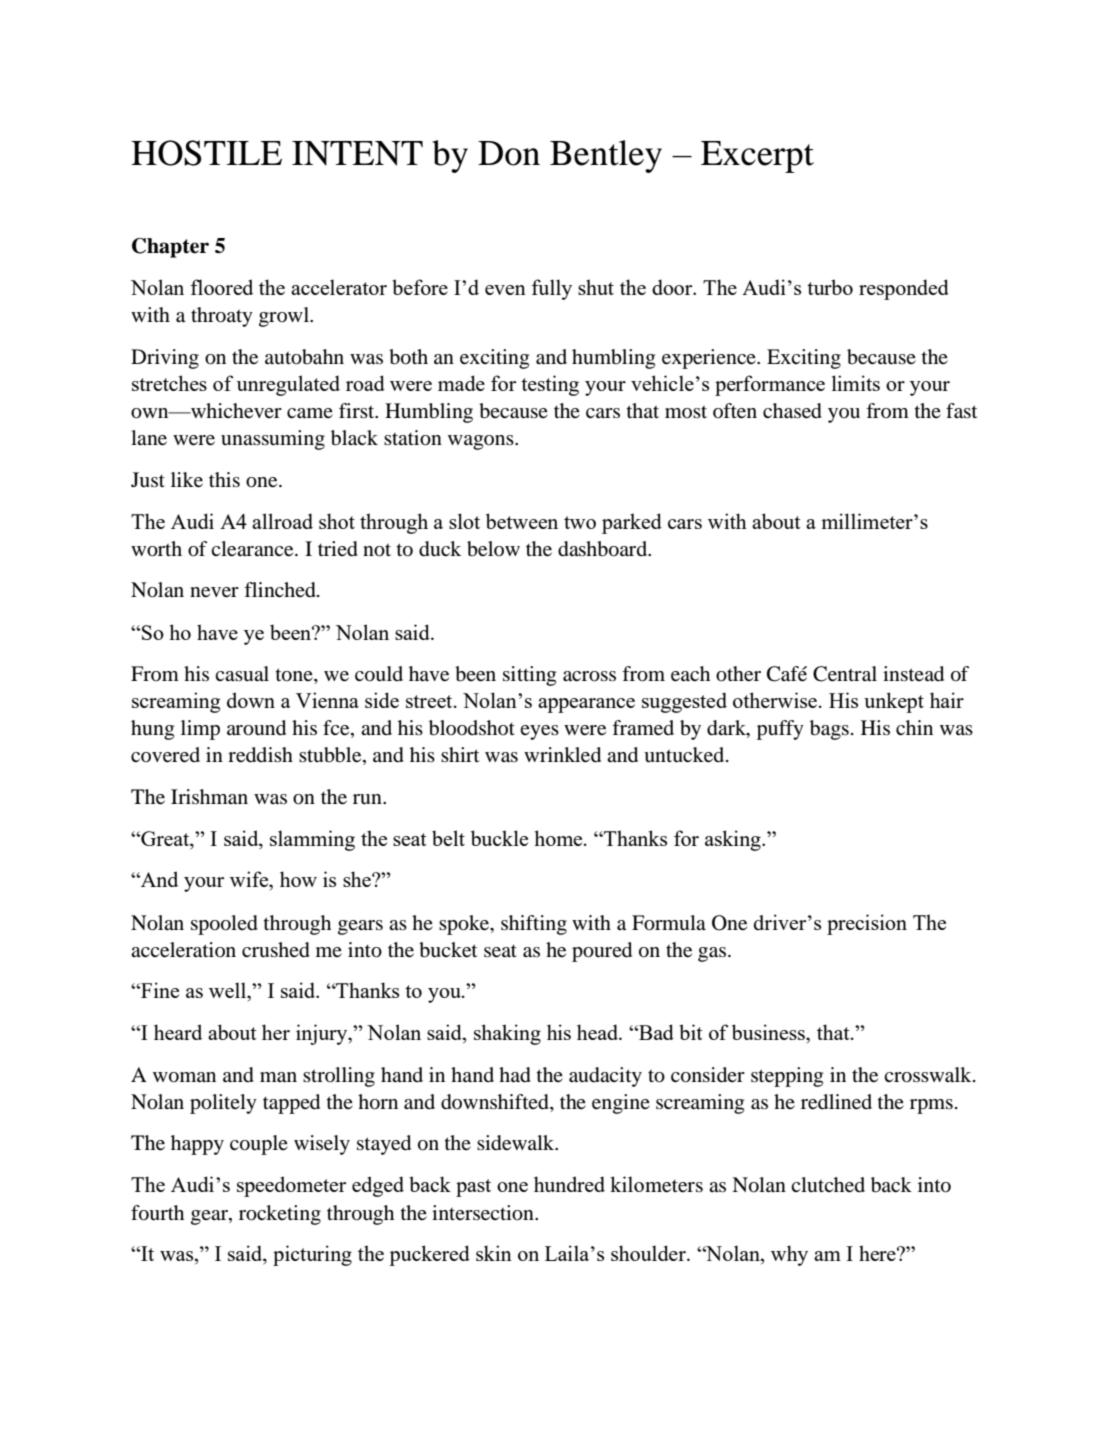 The height and width of the screenshot is (1443, 1115). What do you see at coordinates (569, 1184) in the screenshot?
I see `hundred` at bounding box center [569, 1184].
